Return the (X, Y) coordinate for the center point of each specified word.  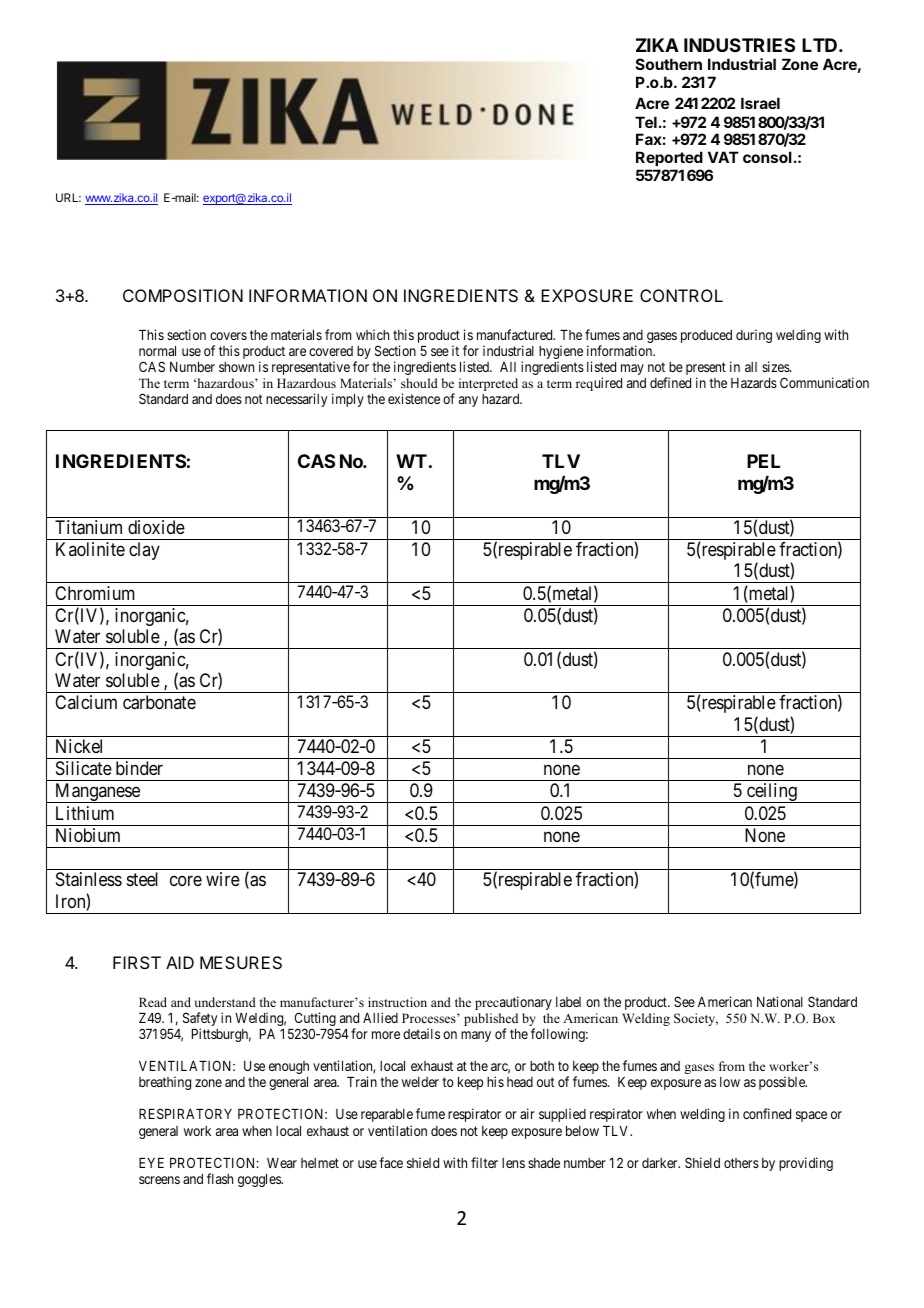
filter (484, 1162)
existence (414, 398)
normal (157, 351)
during (754, 336)
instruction (397, 1002)
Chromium (95, 593)
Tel (646, 122)
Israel (760, 103)
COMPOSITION (183, 295)
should (419, 383)
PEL (763, 461)
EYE (151, 1163)
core (186, 881)
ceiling (772, 793)
